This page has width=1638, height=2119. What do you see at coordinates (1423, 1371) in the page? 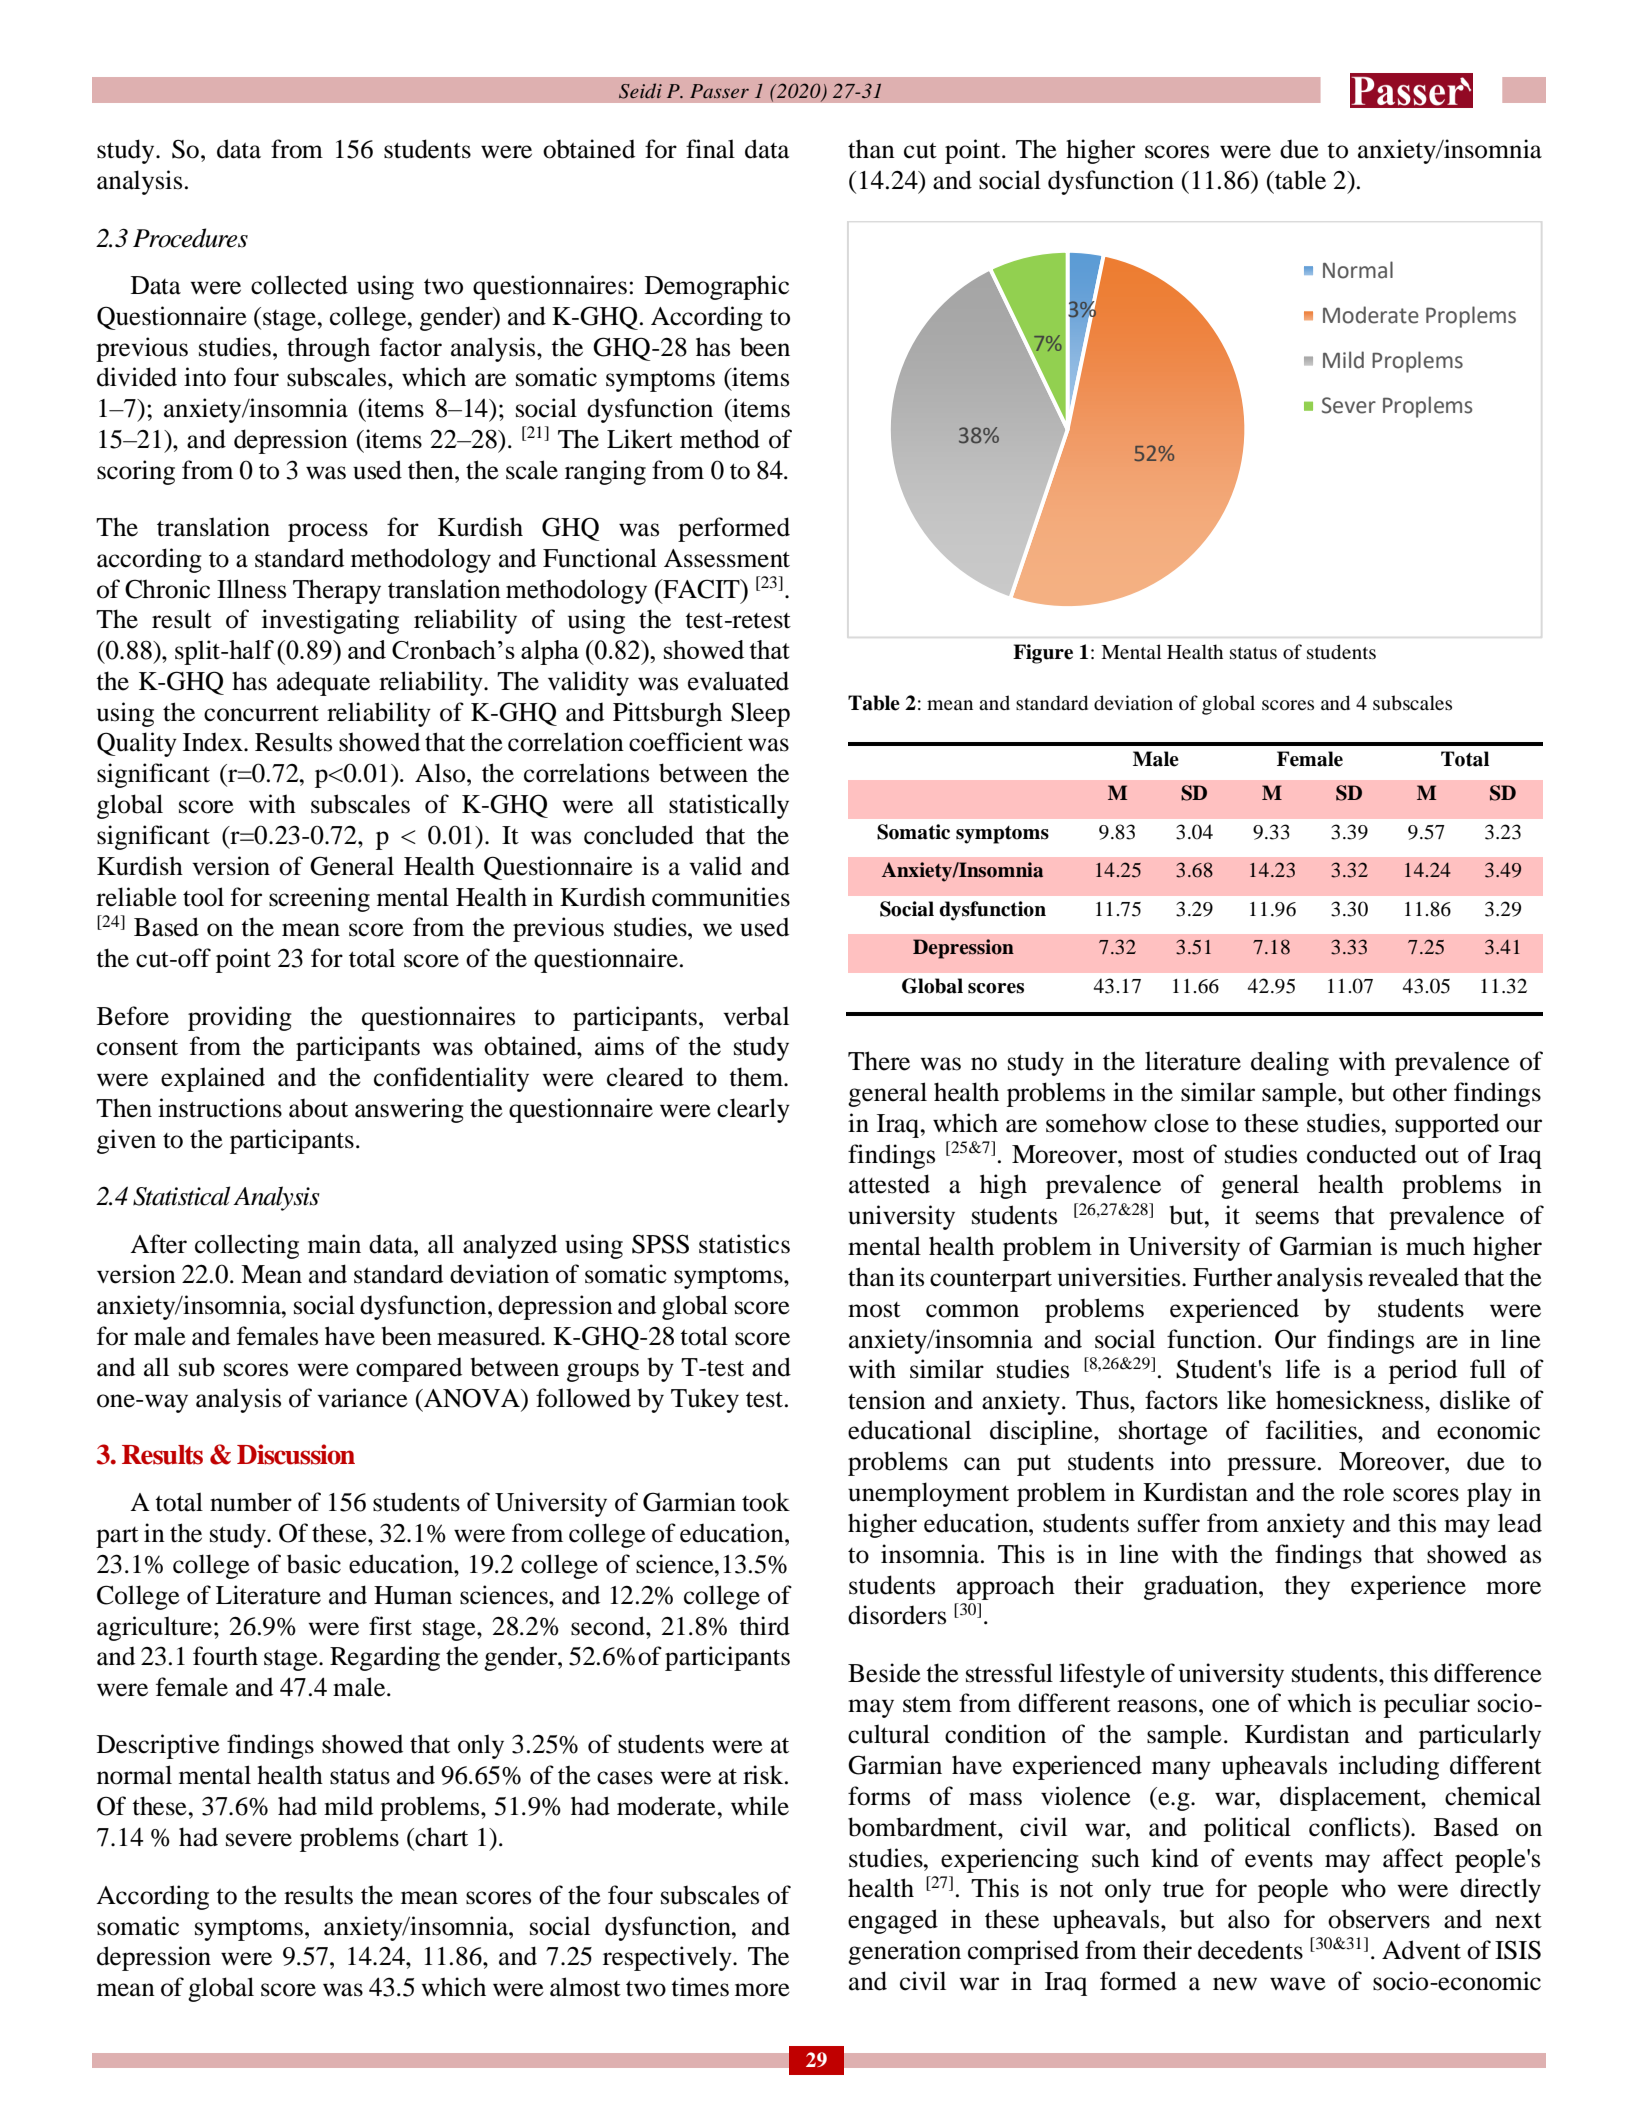
I see `period` at bounding box center [1423, 1371].
